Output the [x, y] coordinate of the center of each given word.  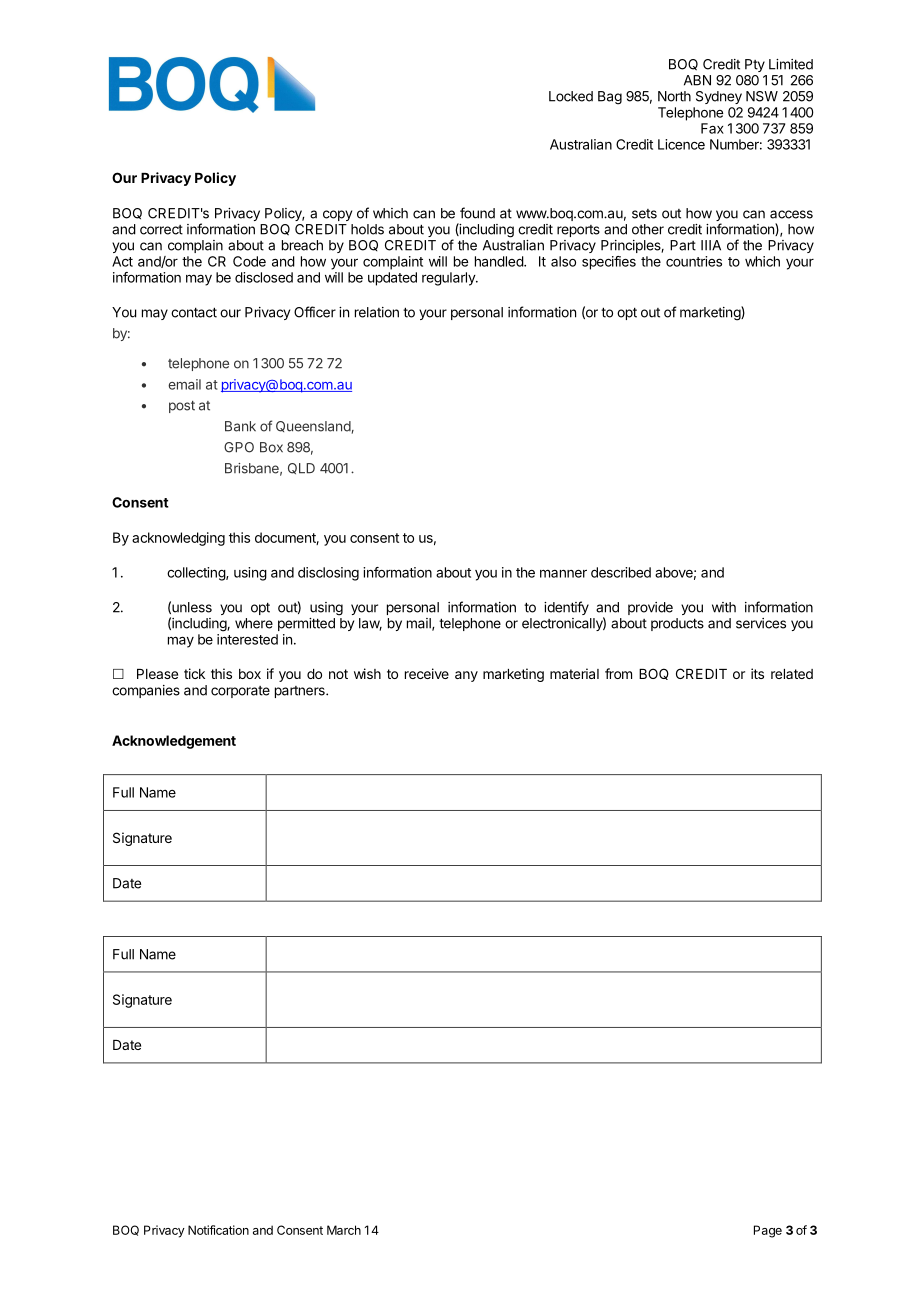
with [724, 607]
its [757, 673]
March [344, 1230]
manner [563, 573]
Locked [571, 96]
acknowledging [178, 539]
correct [161, 230]
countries [694, 261]
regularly [449, 279]
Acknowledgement [174, 742]
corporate [240, 692]
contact [194, 312]
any [466, 676]
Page [768, 1231]
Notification [218, 1230]
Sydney [719, 97]
